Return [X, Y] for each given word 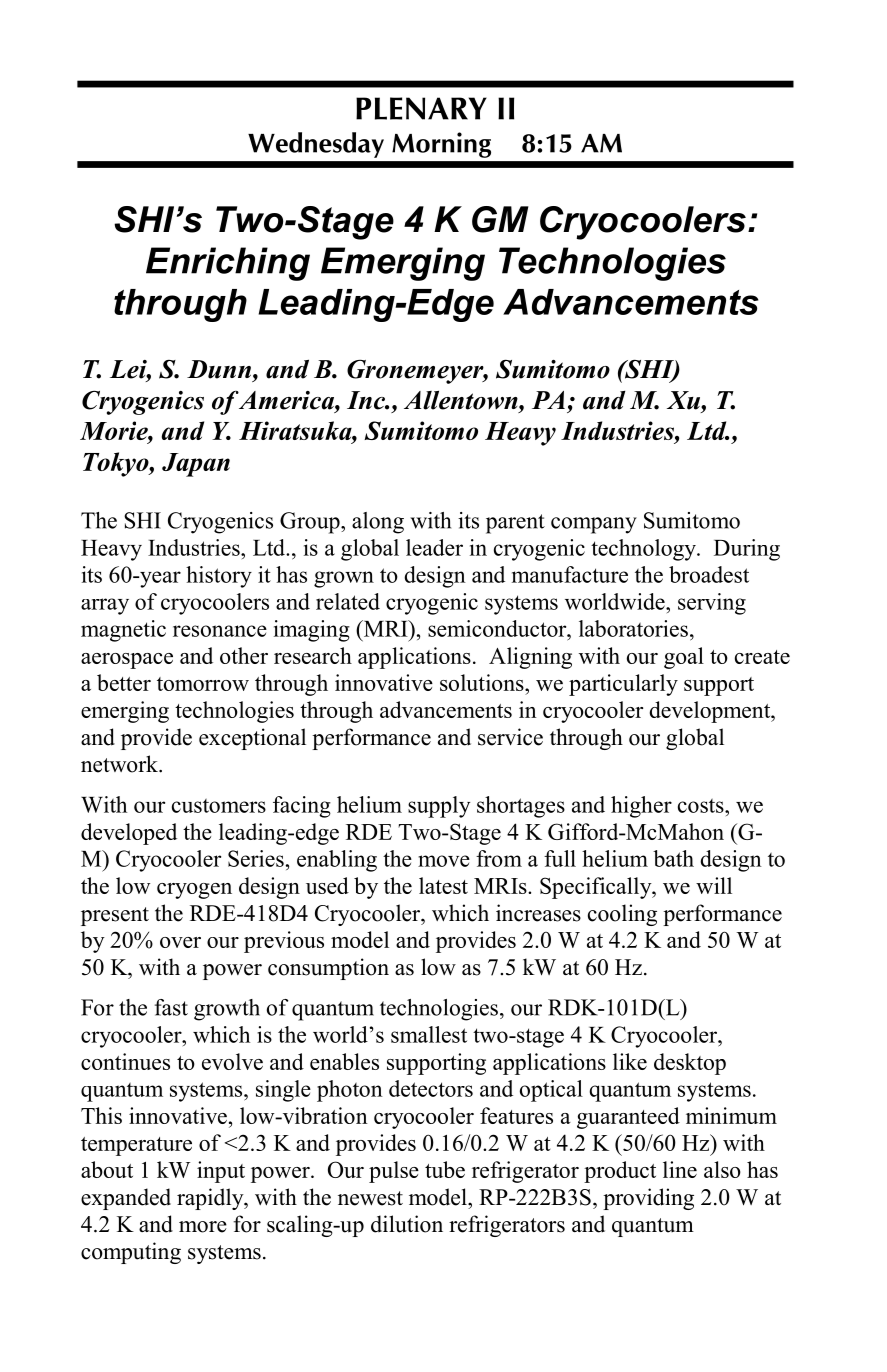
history [219, 577]
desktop [690, 1064]
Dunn [220, 369]
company [594, 525]
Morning [441, 145]
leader [434, 547]
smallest [429, 1034]
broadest [709, 574]
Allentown [462, 400]
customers [219, 806]
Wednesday [316, 145]
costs [702, 806]
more [203, 1227]
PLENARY [421, 108]
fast [171, 1007]
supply [439, 807]
